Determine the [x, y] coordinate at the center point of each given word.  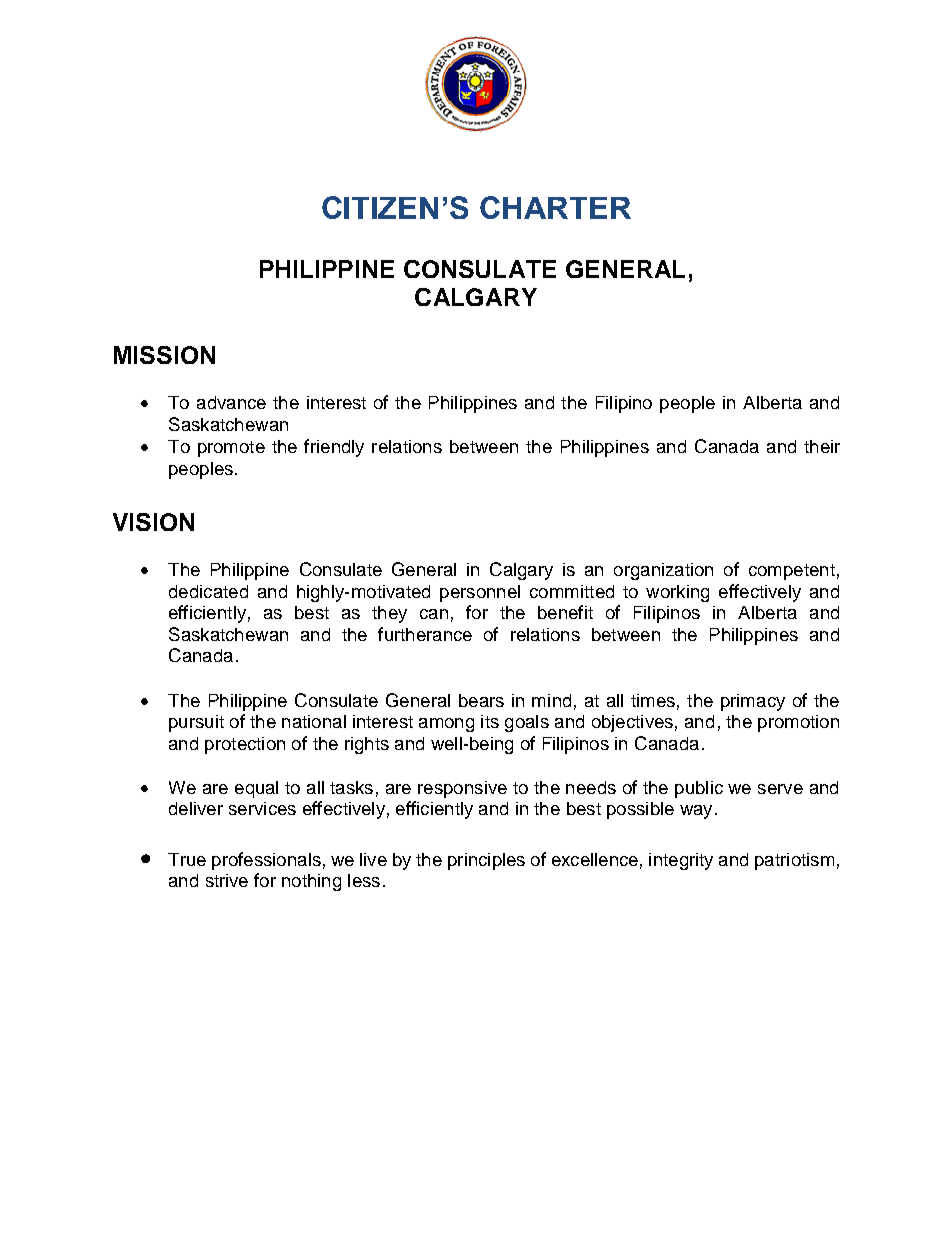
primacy [753, 702]
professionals [266, 861]
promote [231, 449]
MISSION [164, 355]
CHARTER [555, 207]
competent [792, 572]
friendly [334, 448]
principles [486, 861]
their [822, 446]
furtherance [425, 634]
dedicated [208, 591]
